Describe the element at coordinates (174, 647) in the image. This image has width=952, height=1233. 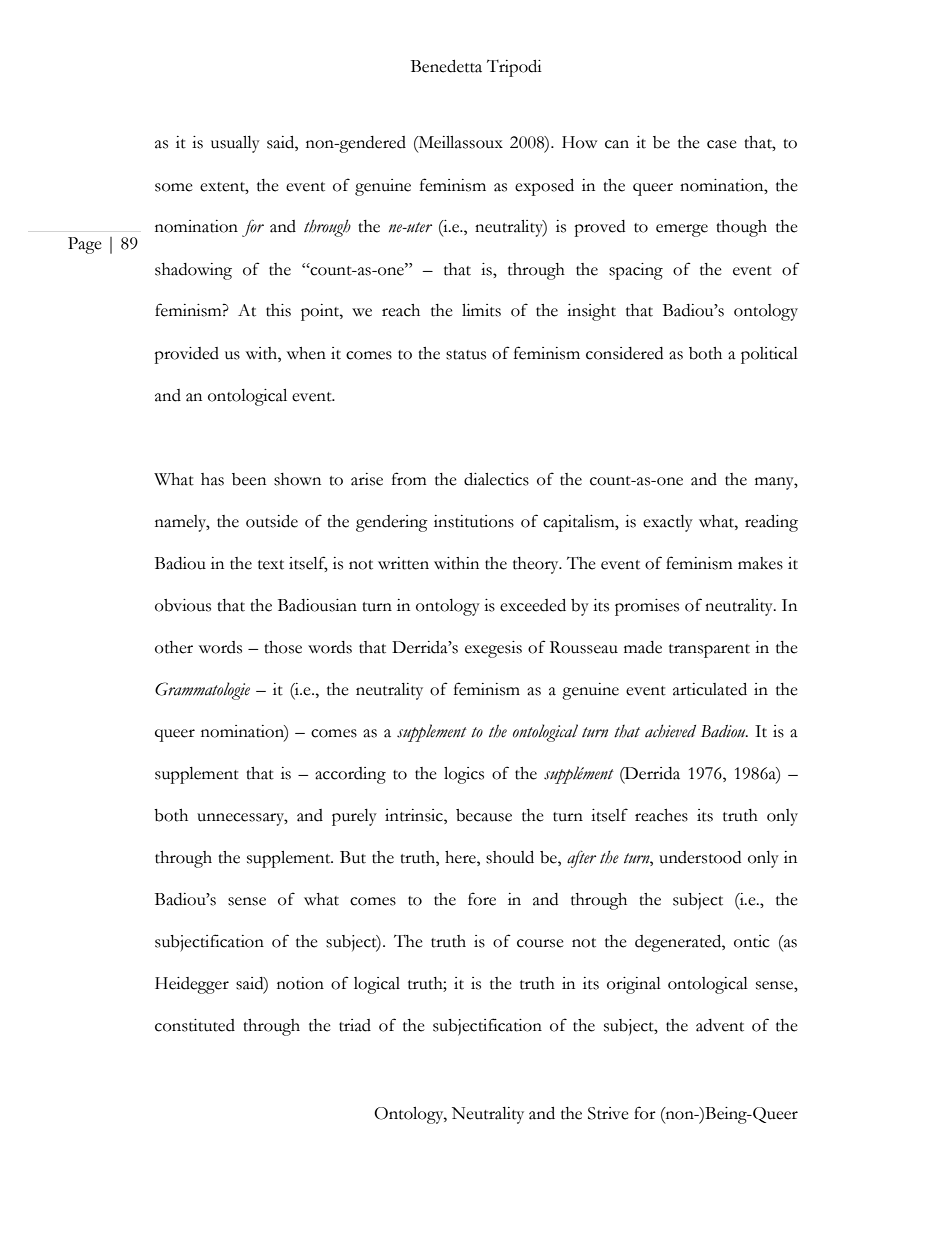
I see `other` at that location.
